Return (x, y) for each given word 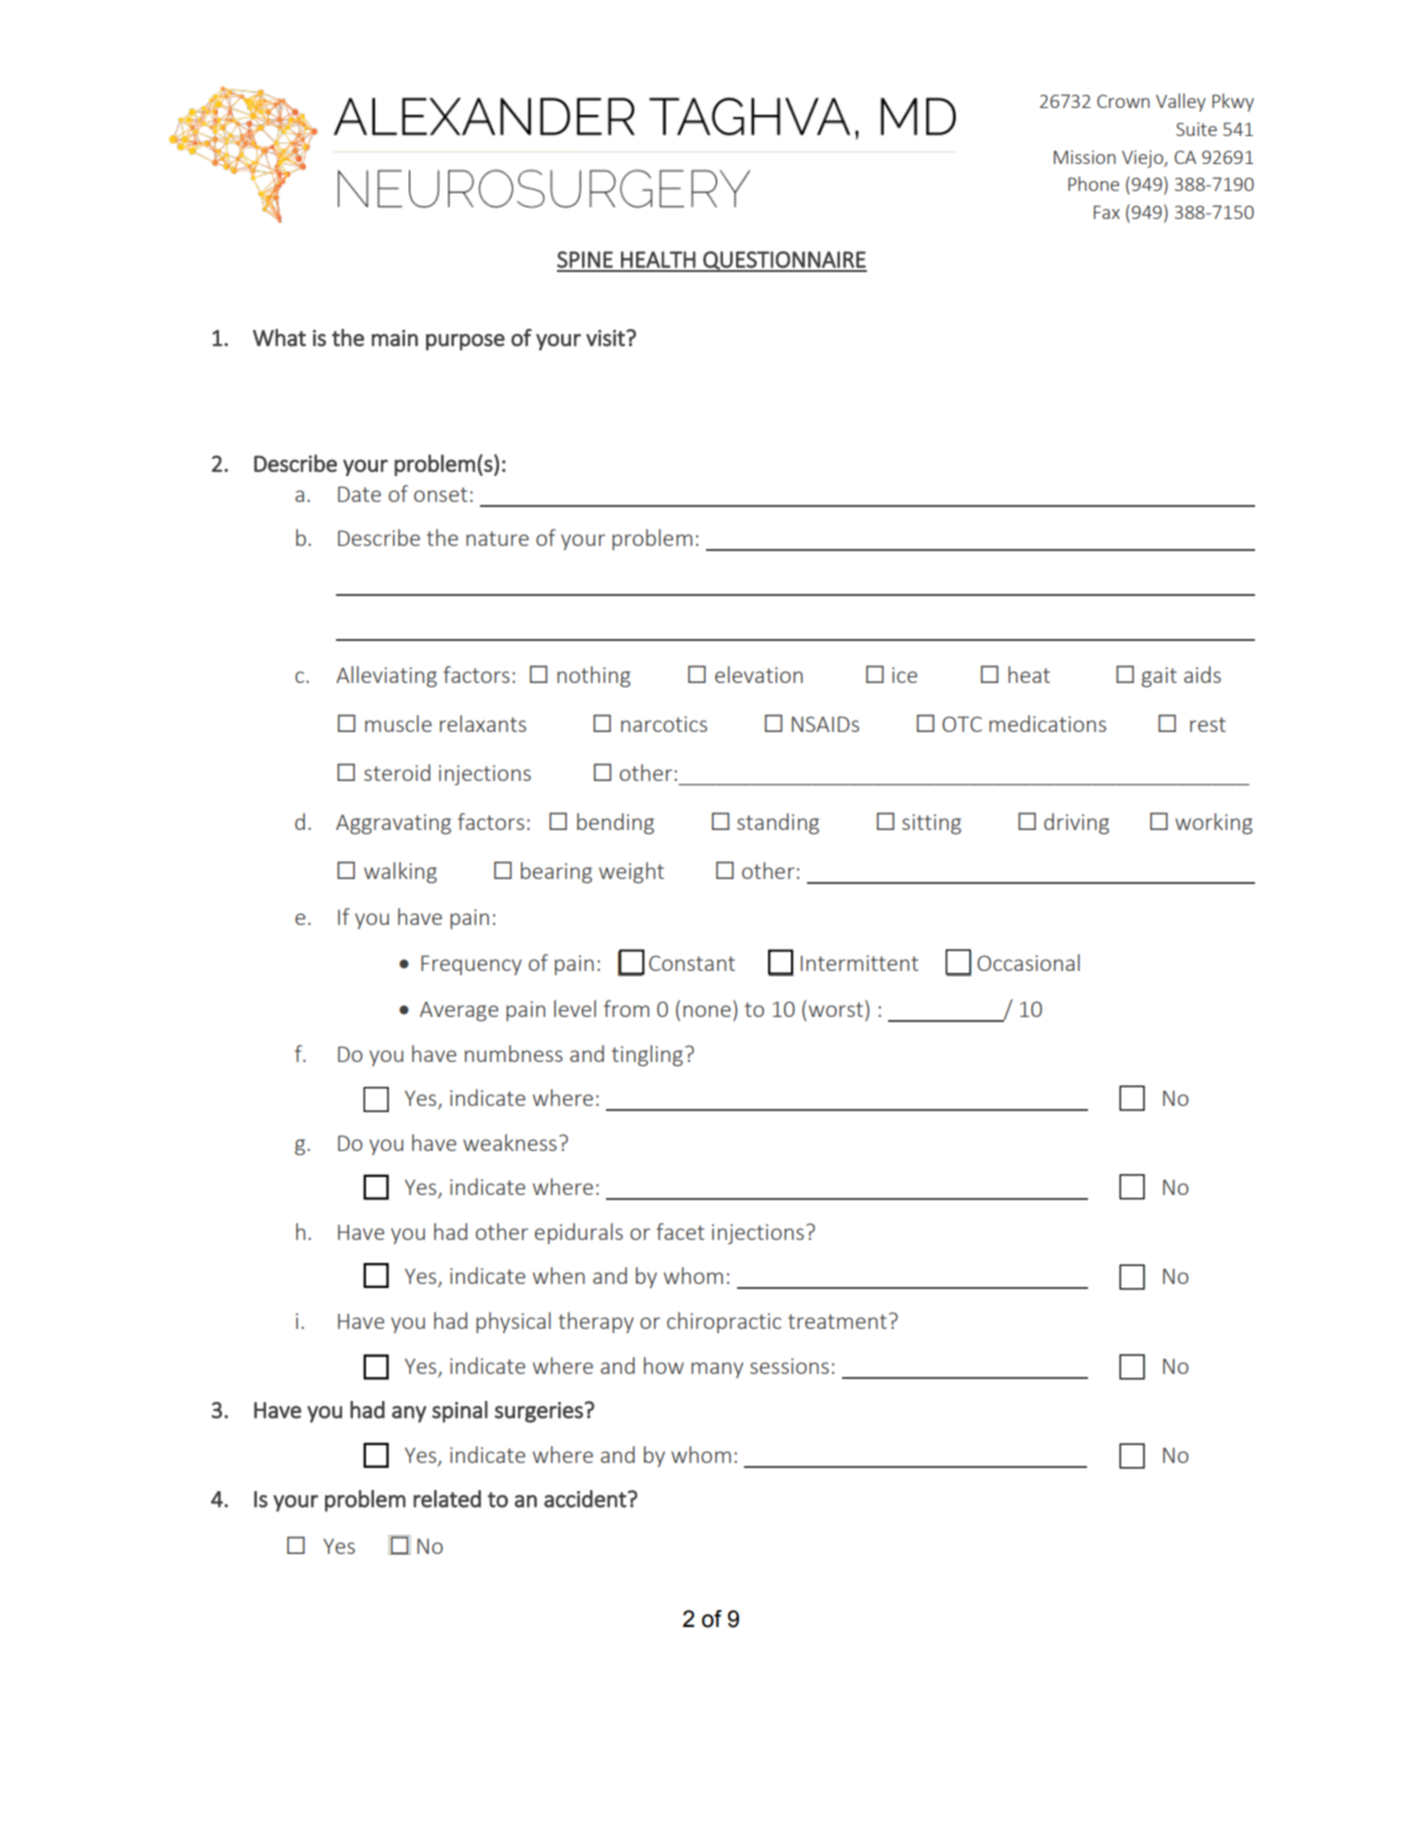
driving (1076, 823)
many (717, 1370)
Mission (1085, 157)
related (447, 1499)
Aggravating (393, 824)
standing (778, 823)
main (395, 338)
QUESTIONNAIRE (784, 261)
